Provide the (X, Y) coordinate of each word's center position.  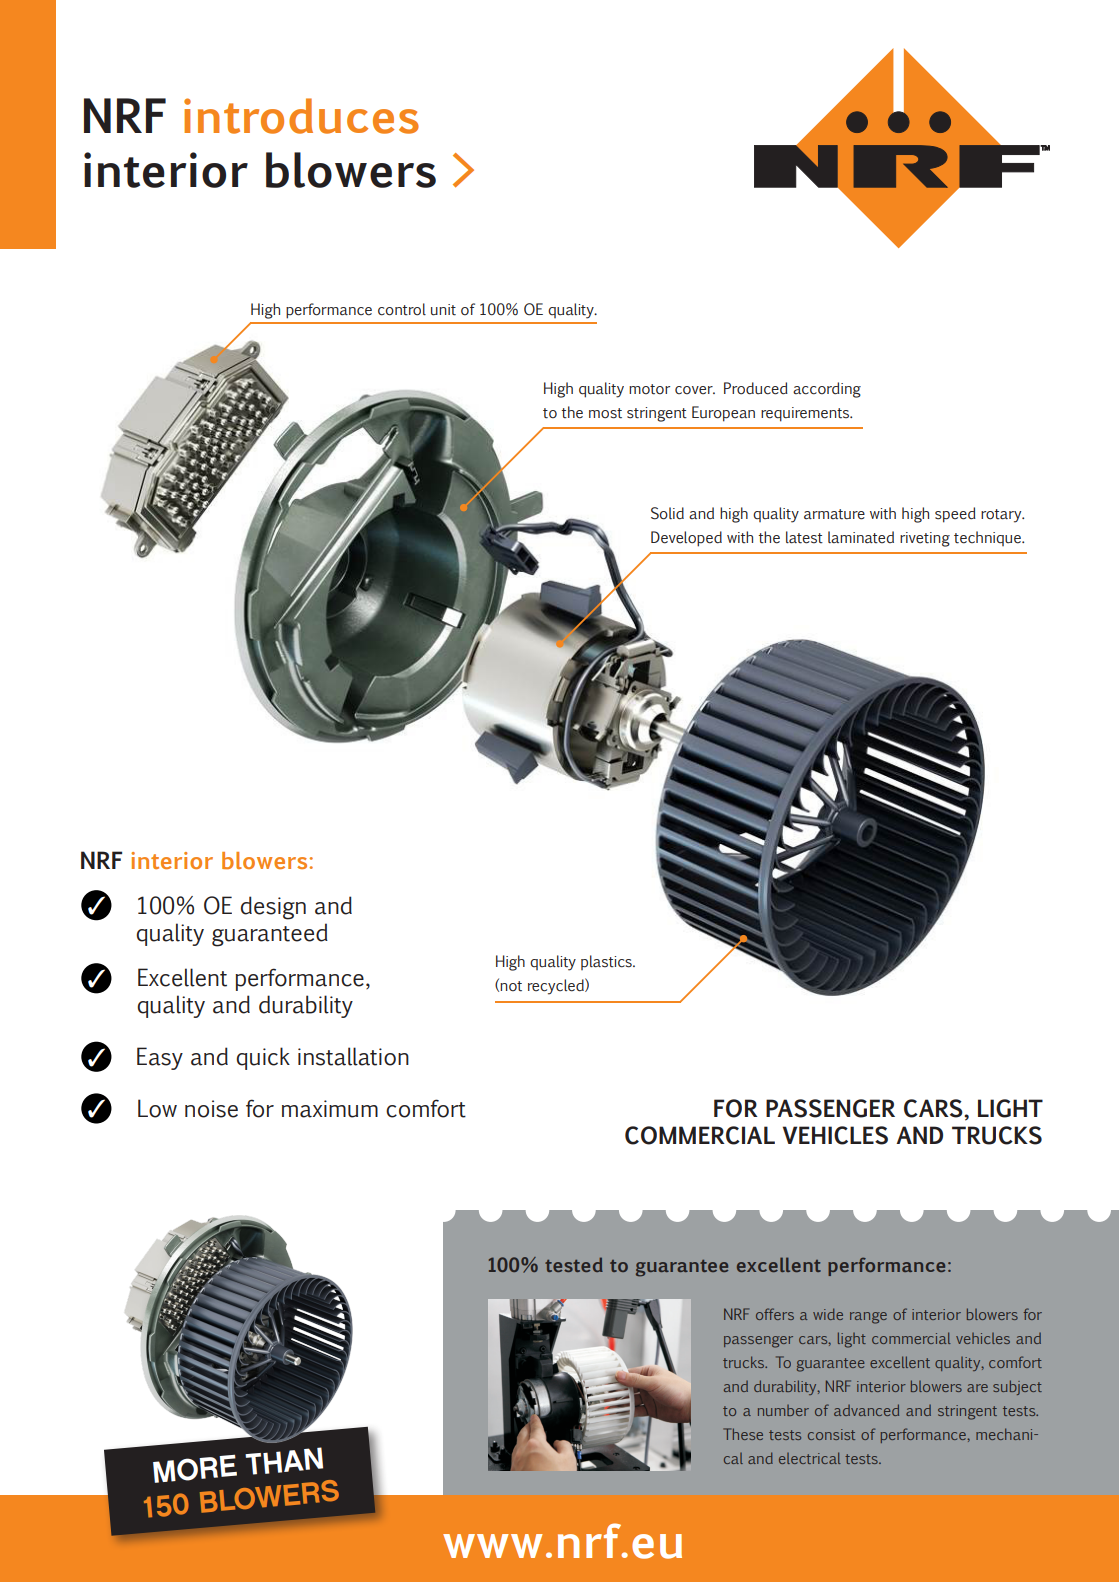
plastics (607, 962)
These (743, 1434)
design (273, 908)
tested (574, 1264)
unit (443, 310)
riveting (925, 539)
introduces (301, 116)
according (827, 390)
